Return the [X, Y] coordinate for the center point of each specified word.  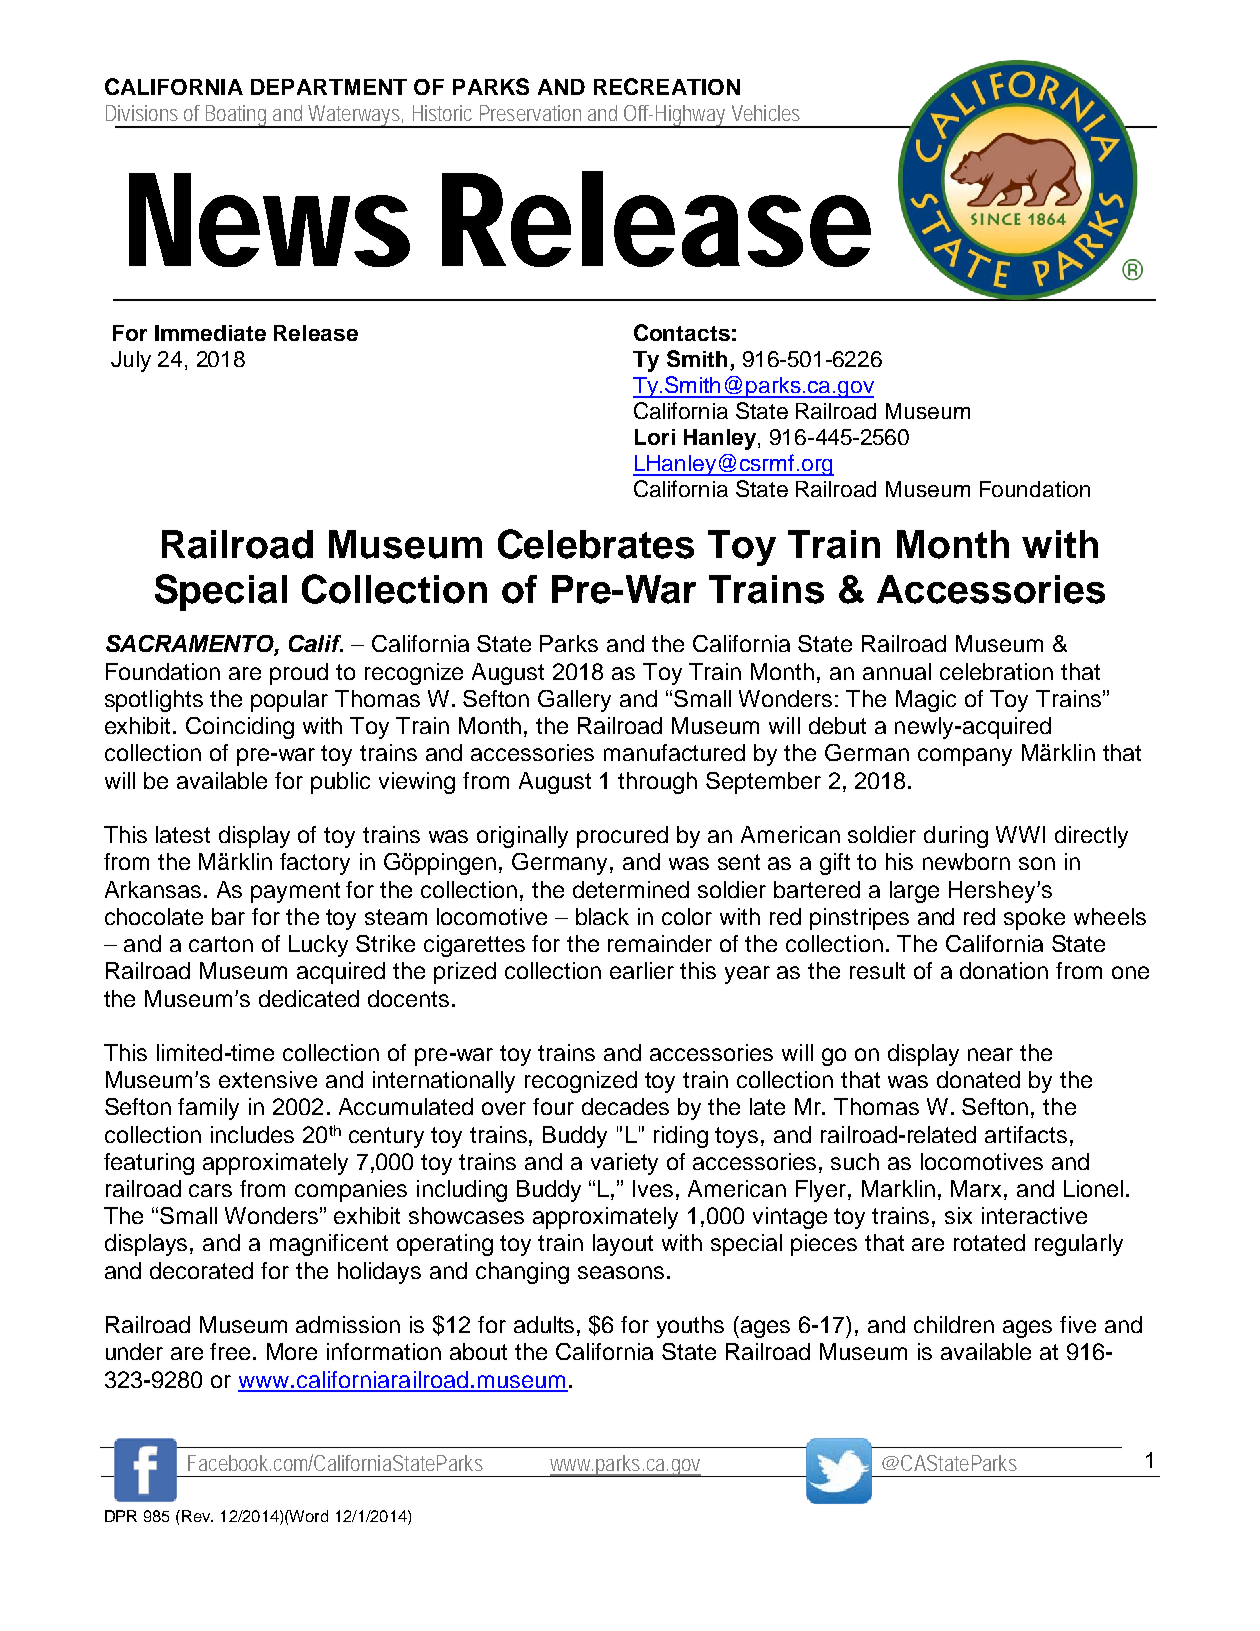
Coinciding [240, 728]
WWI [1020, 834]
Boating [235, 116]
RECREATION [667, 86]
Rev [197, 1516]
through [657, 783]
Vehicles [766, 113]
